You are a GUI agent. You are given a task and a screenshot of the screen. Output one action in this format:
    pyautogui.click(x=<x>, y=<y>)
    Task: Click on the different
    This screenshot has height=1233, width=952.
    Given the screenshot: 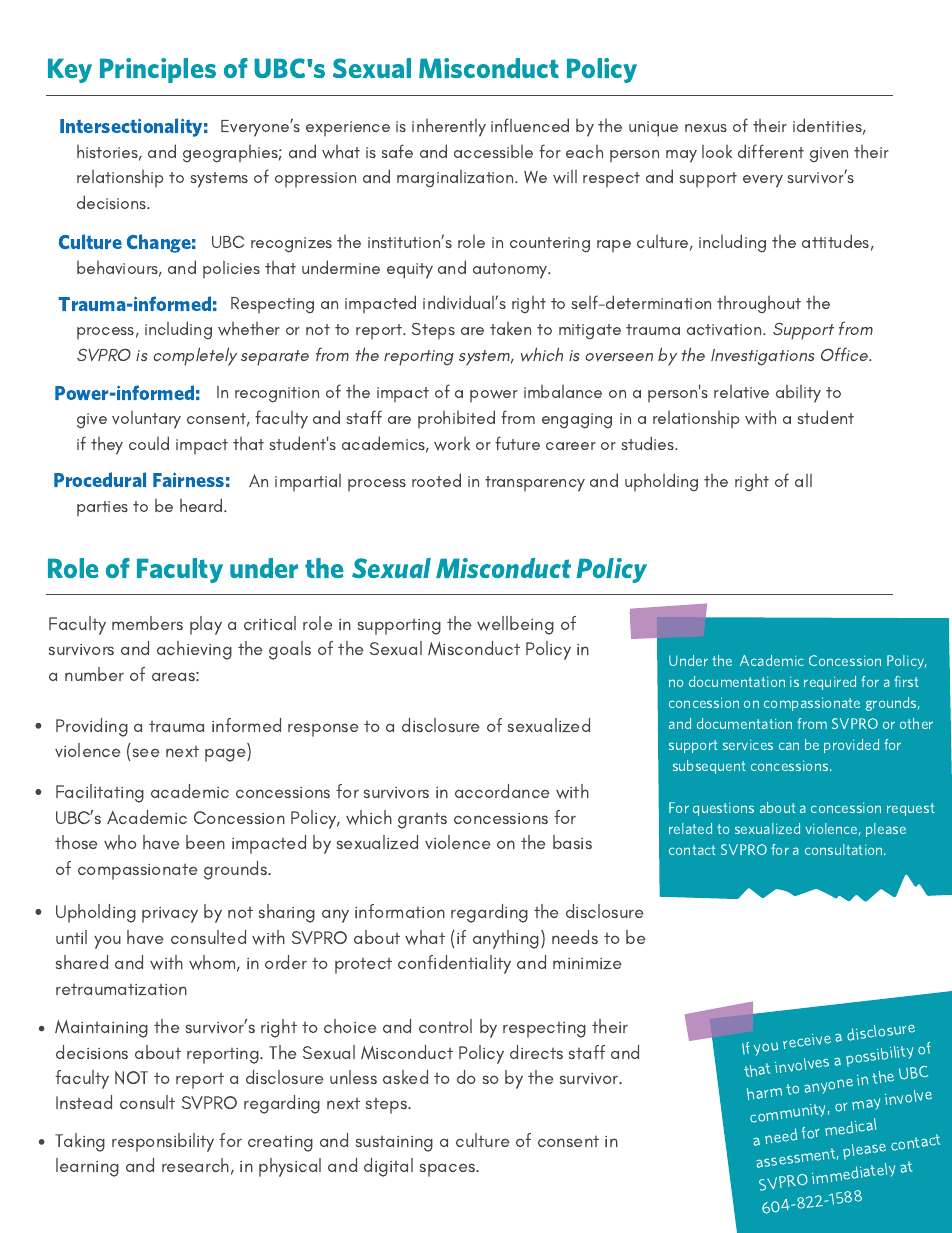 What is the action you would take?
    pyautogui.click(x=771, y=151)
